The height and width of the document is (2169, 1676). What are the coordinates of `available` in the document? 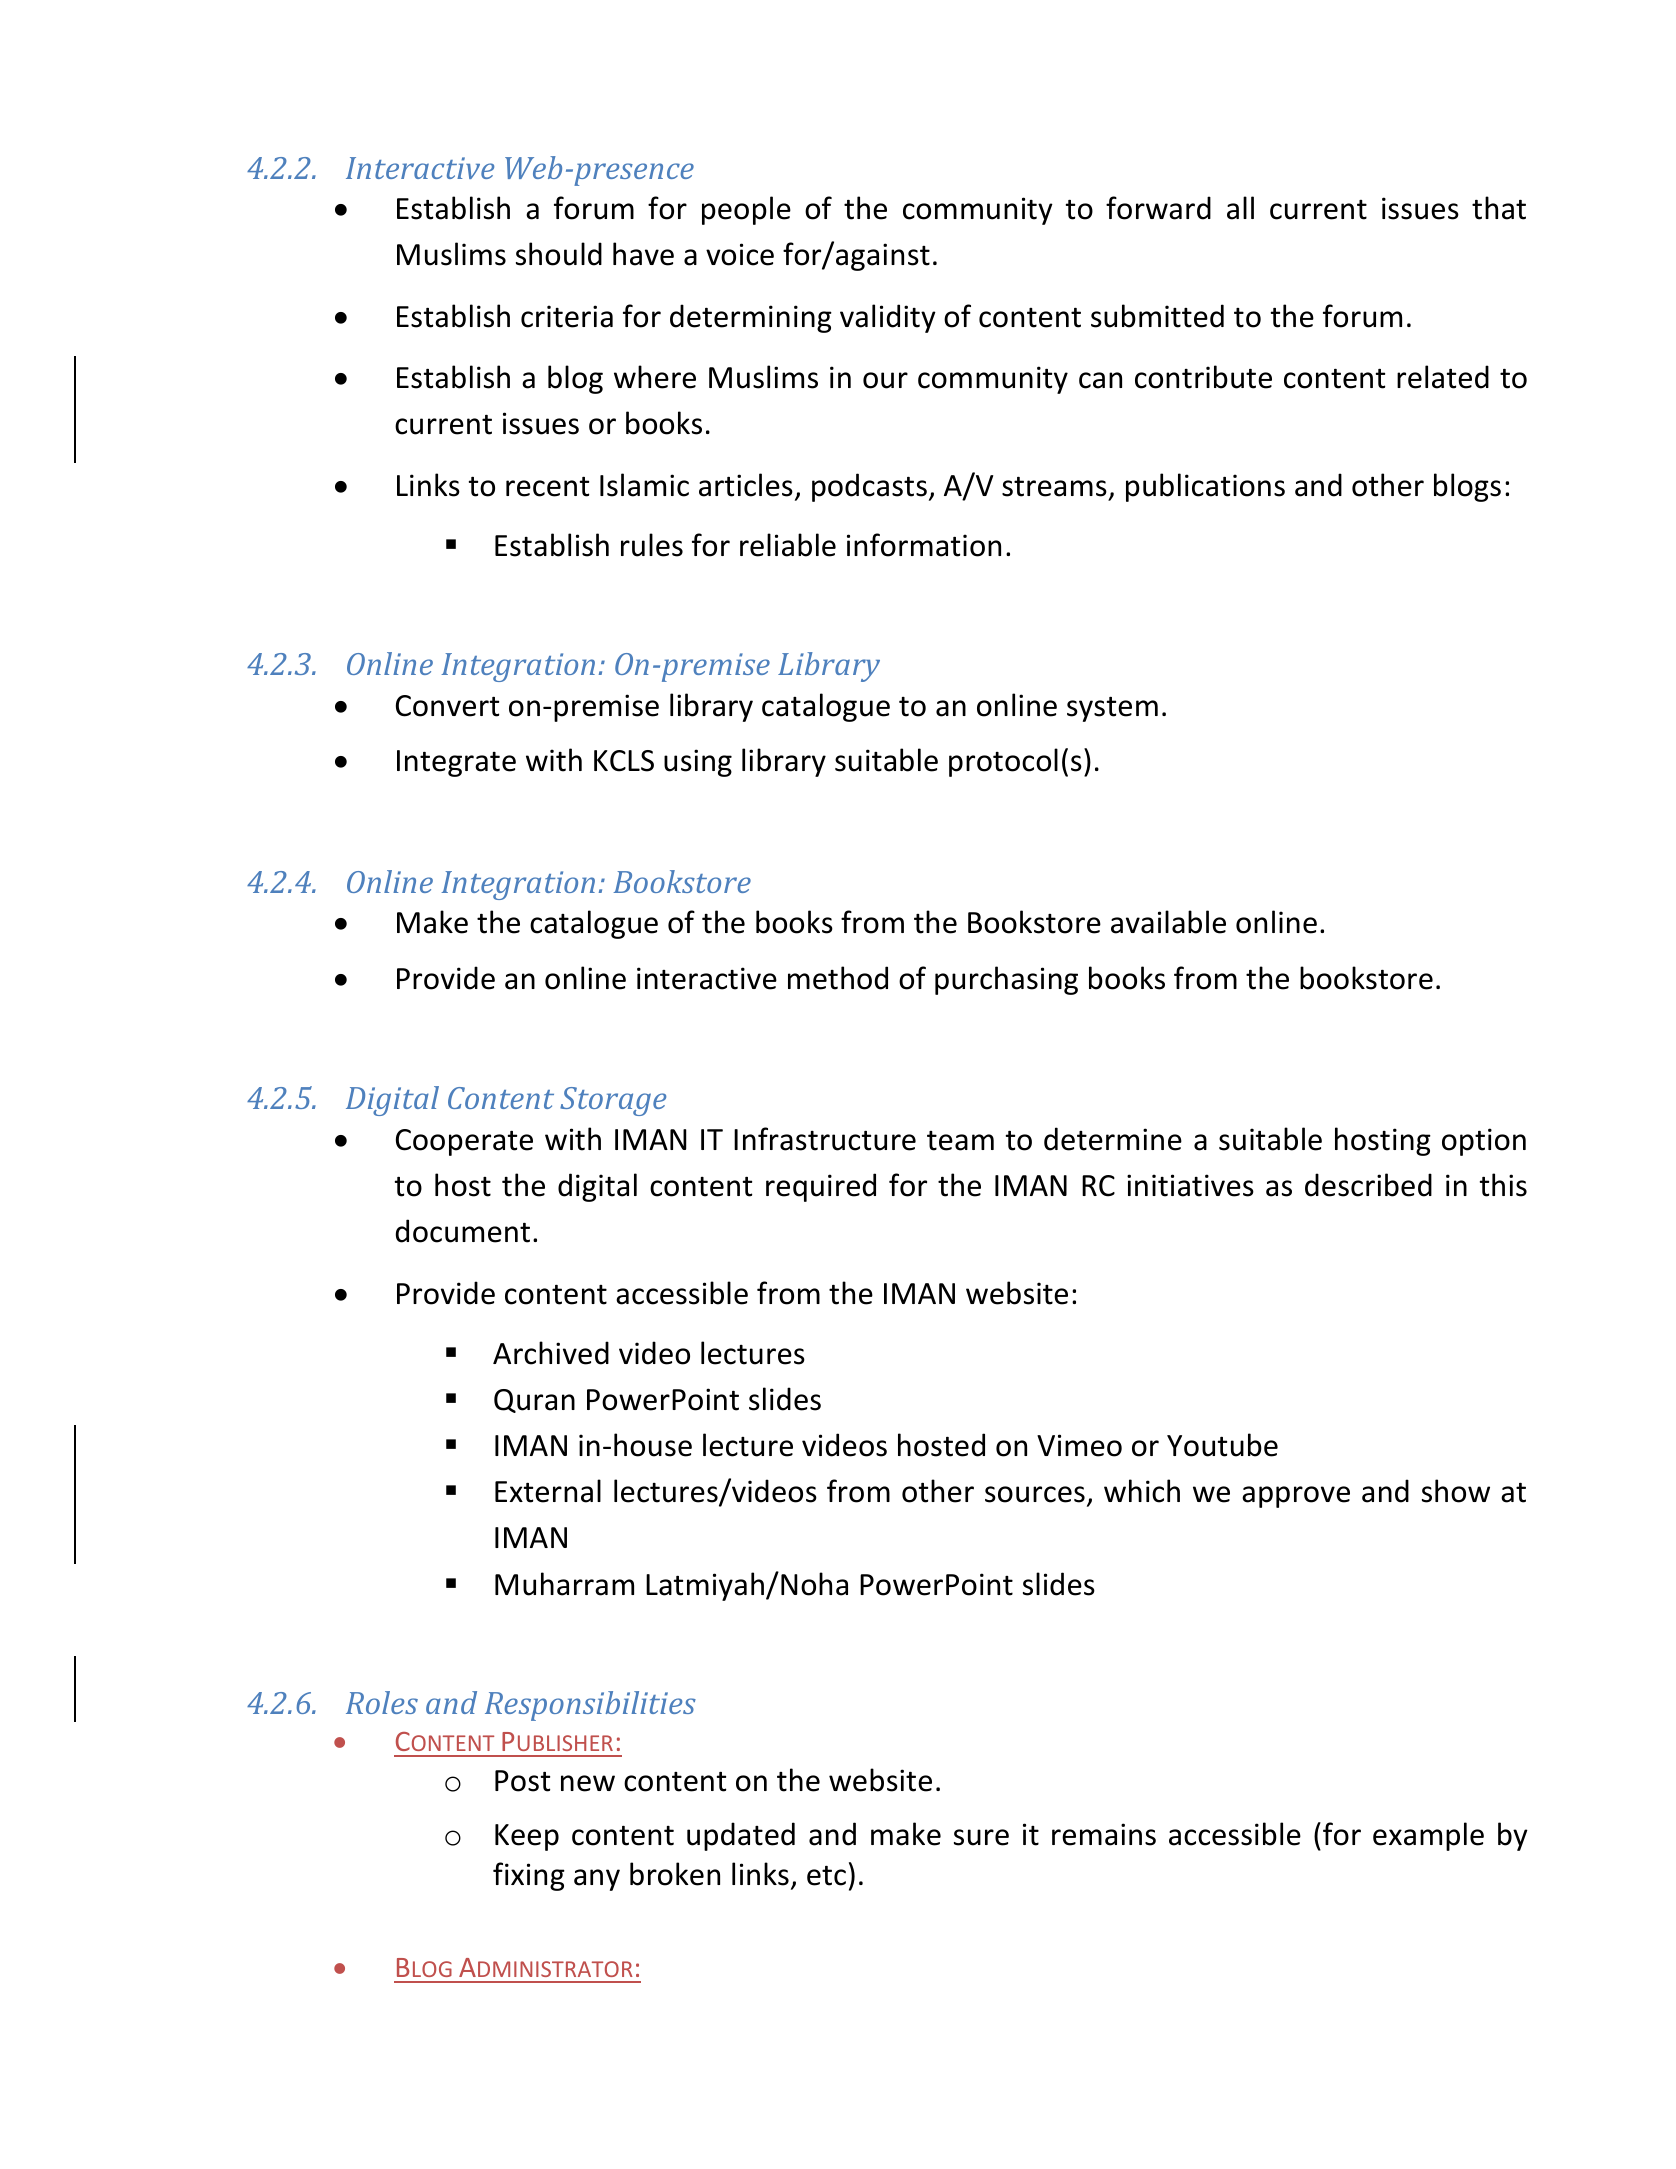 It's located at (1168, 922).
